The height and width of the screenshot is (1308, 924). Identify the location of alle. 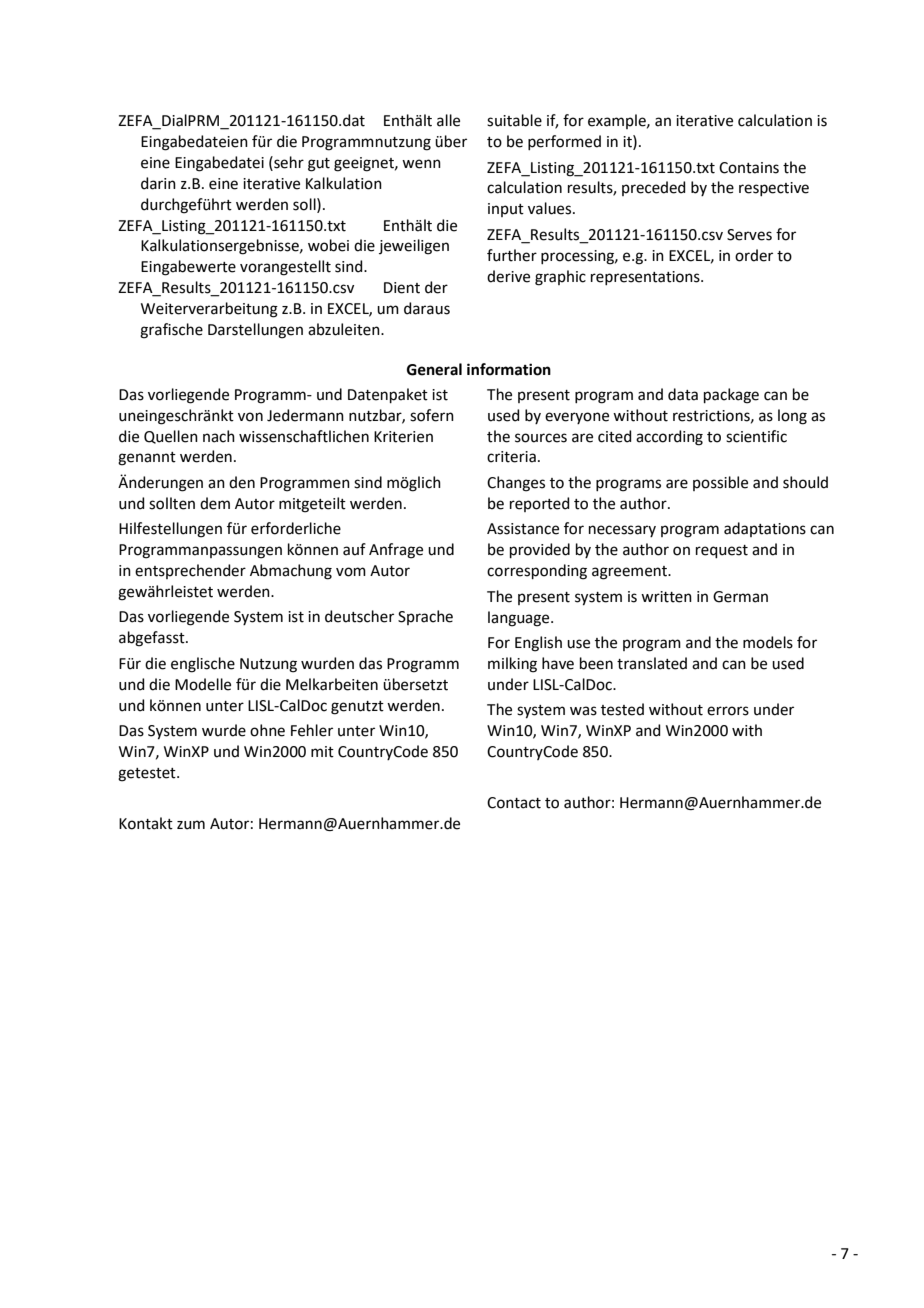
(448, 120).
